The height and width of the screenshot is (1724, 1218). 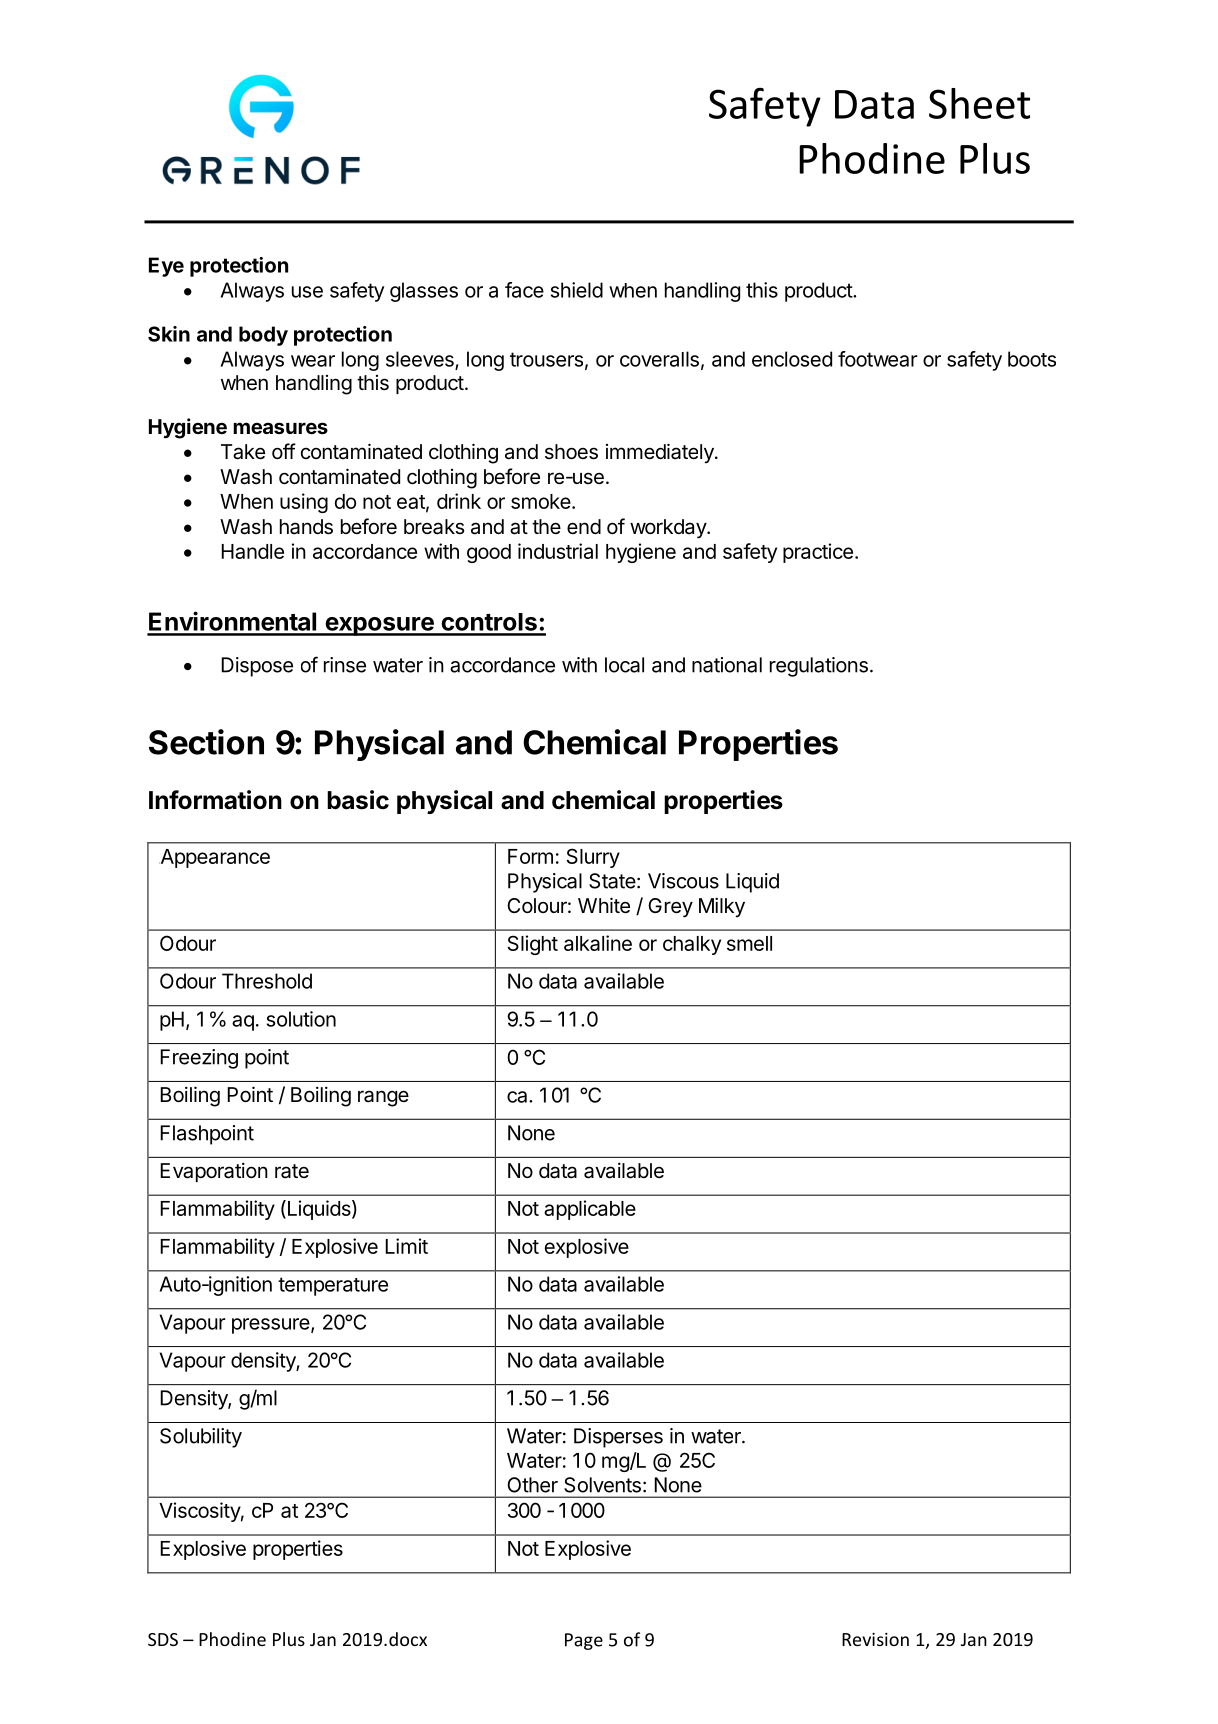 What do you see at coordinates (166, 267) in the screenshot?
I see `Eye` at bounding box center [166, 267].
